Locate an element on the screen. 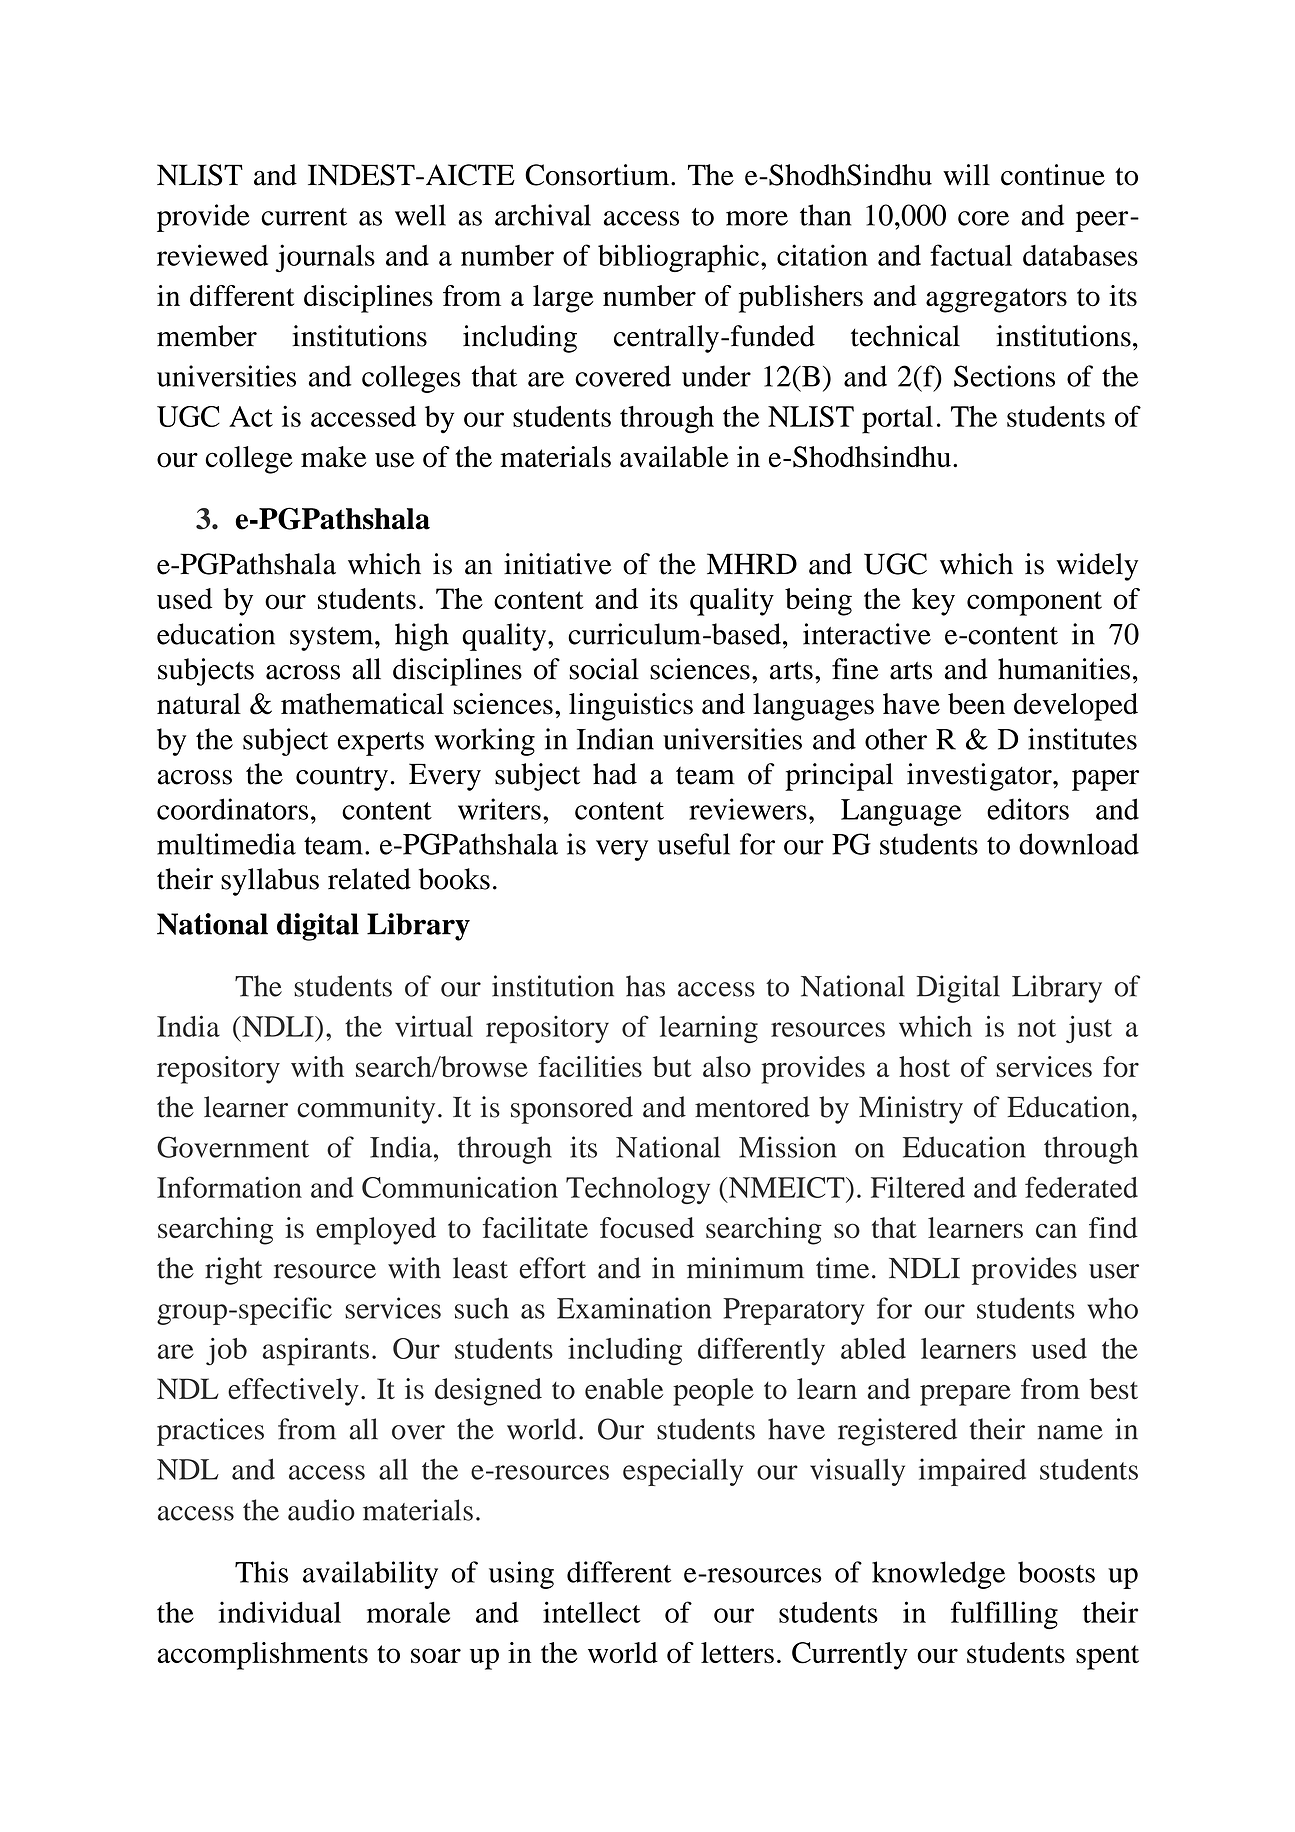  core is located at coordinates (983, 218).
